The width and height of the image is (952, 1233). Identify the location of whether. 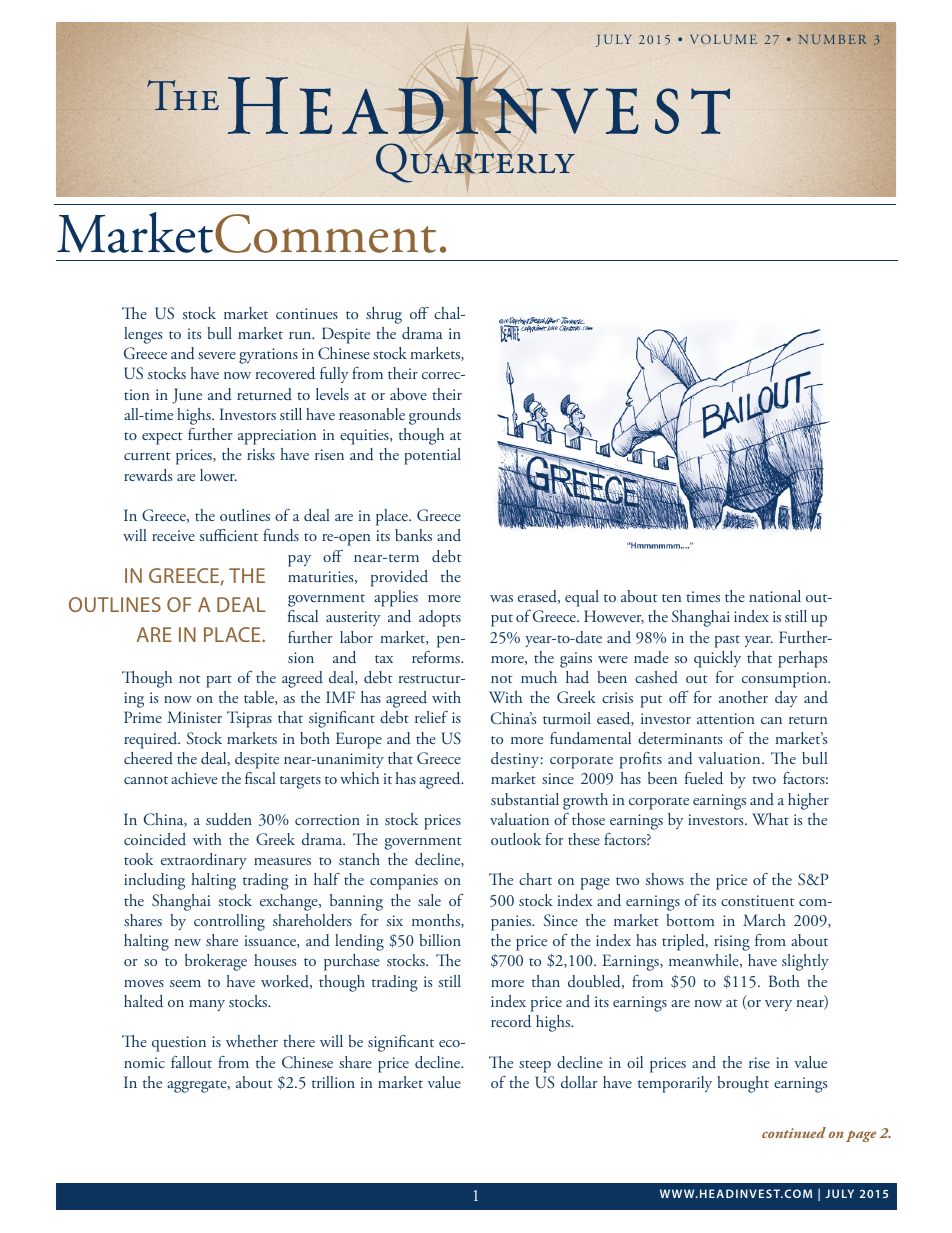
(252, 1041).
